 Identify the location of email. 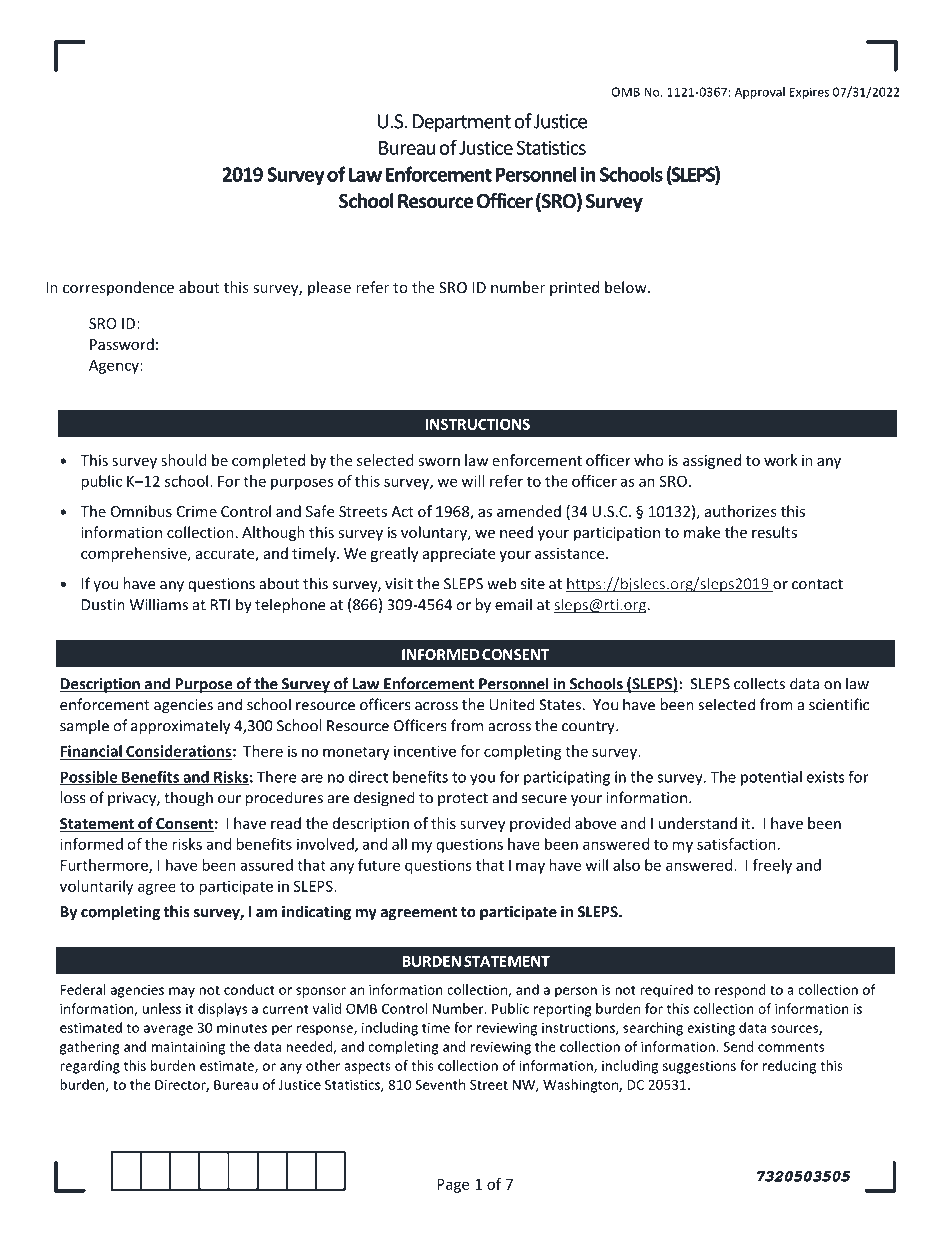
(513, 604).
